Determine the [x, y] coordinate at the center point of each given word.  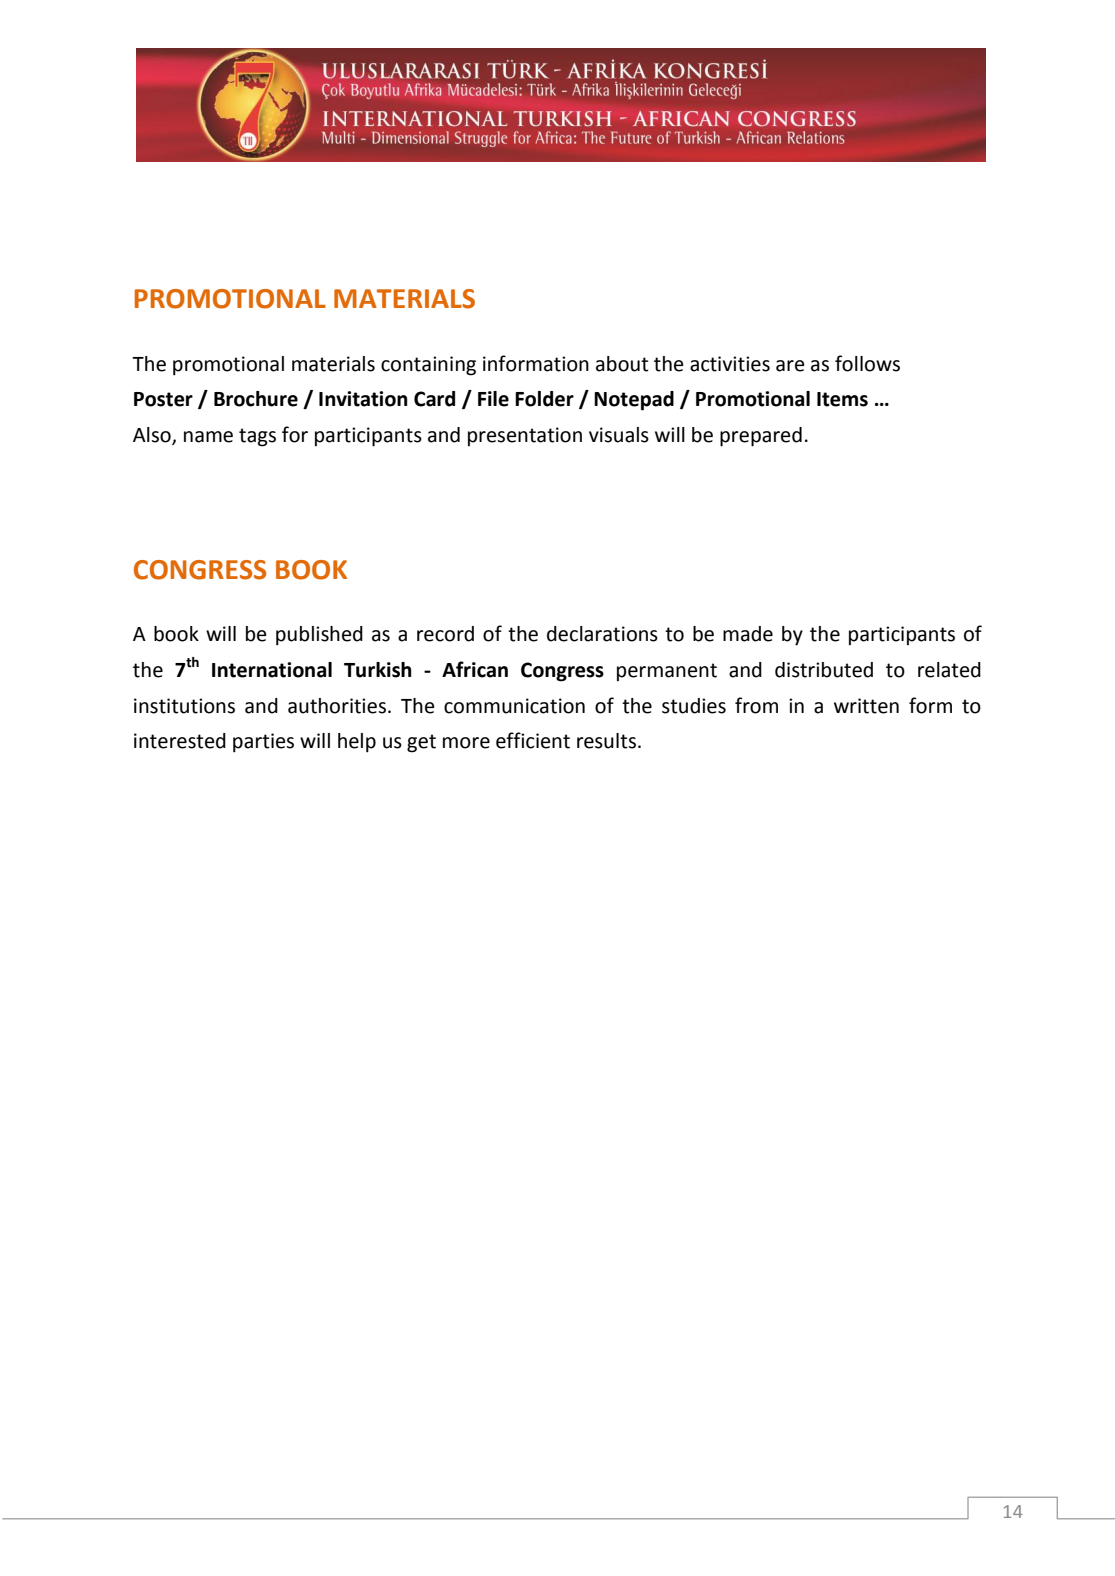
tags [257, 437]
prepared [761, 437]
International [272, 670]
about [622, 364]
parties [263, 743]
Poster [163, 399]
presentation [525, 436]
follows [867, 363]
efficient [533, 740]
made [748, 634]
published [319, 636]
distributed [824, 670]
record [445, 634]
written [866, 706]
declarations [602, 634]
